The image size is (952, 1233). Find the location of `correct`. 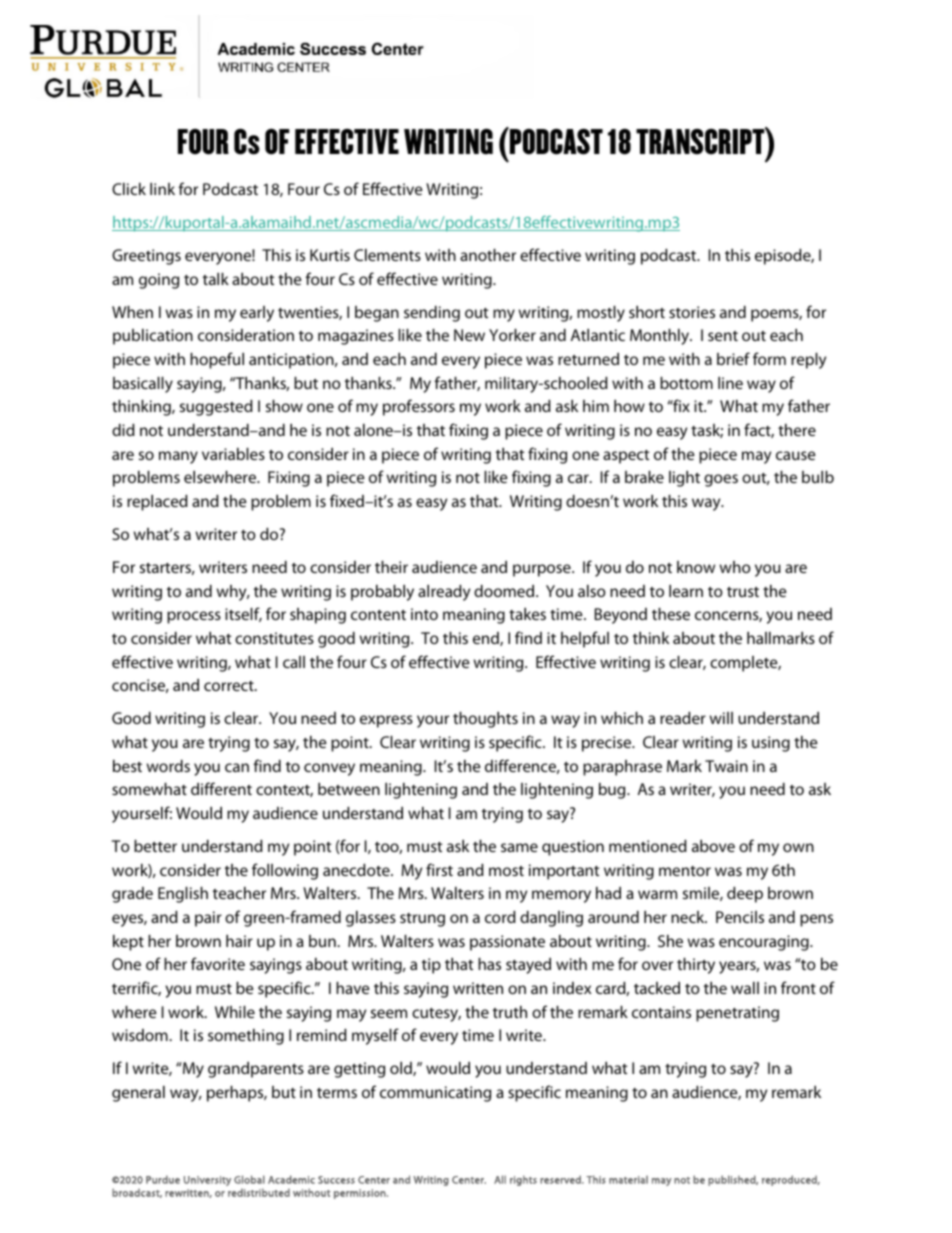

correct is located at coordinates (230, 686).
